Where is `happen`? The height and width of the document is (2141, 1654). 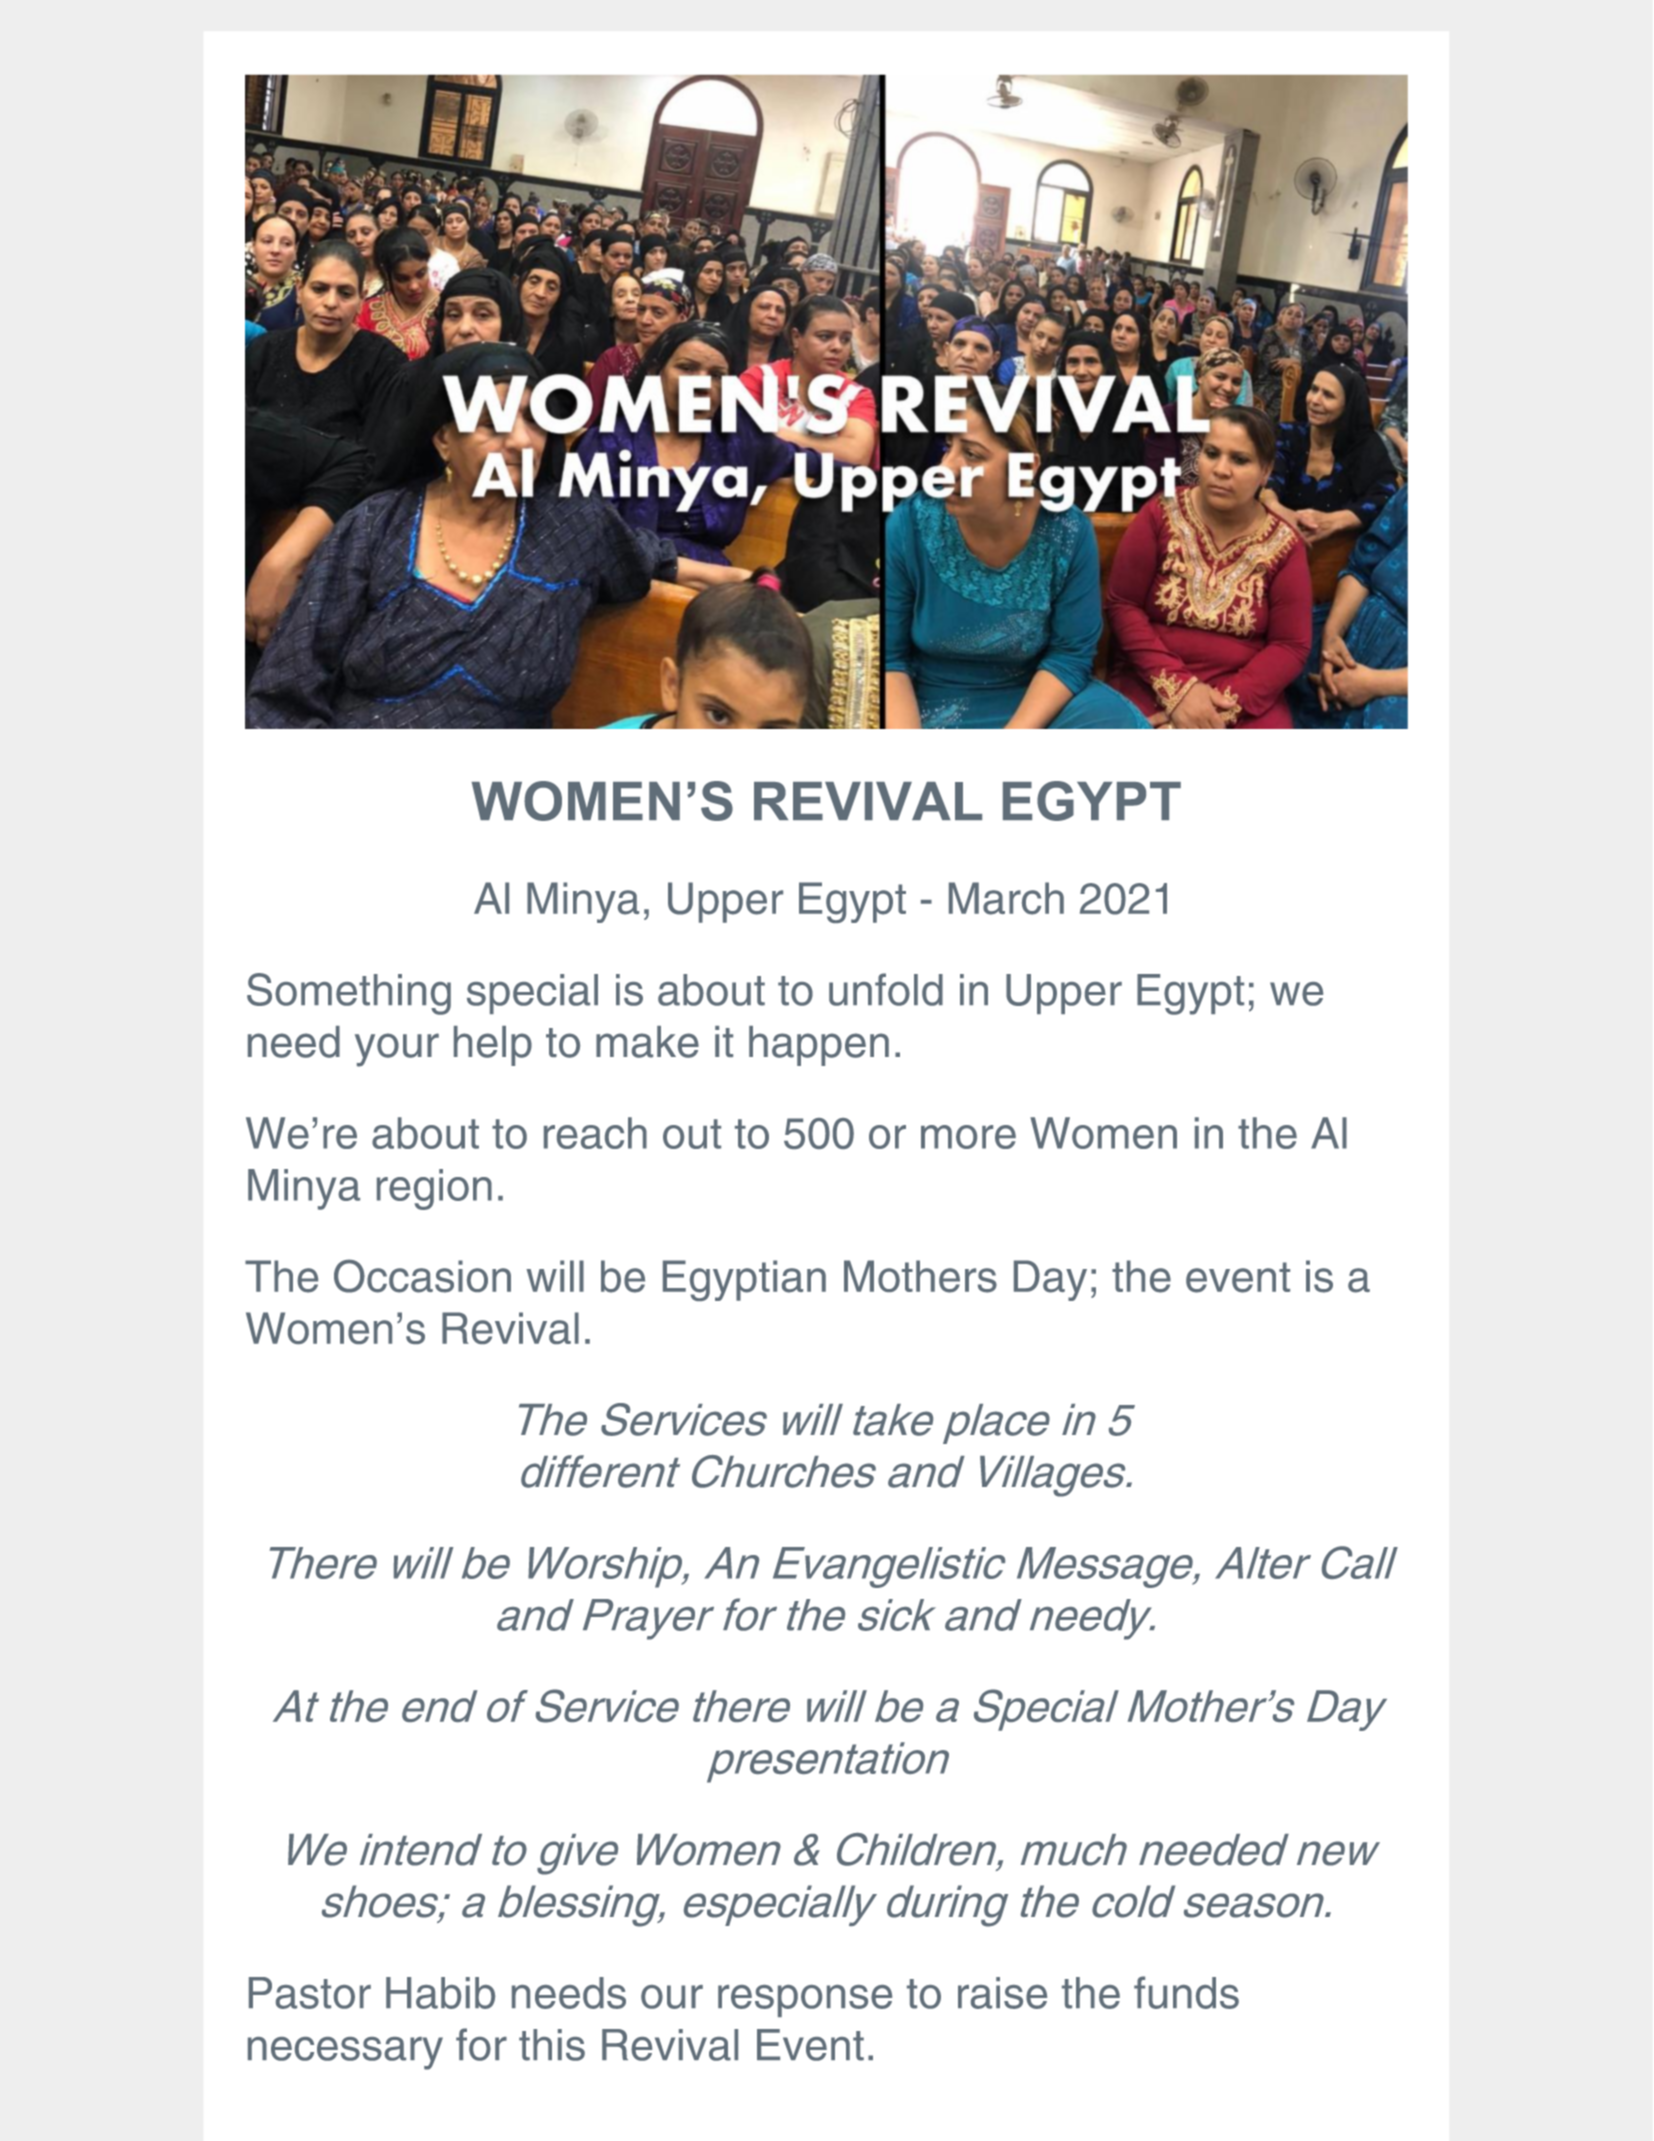
happen is located at coordinates (819, 1046).
